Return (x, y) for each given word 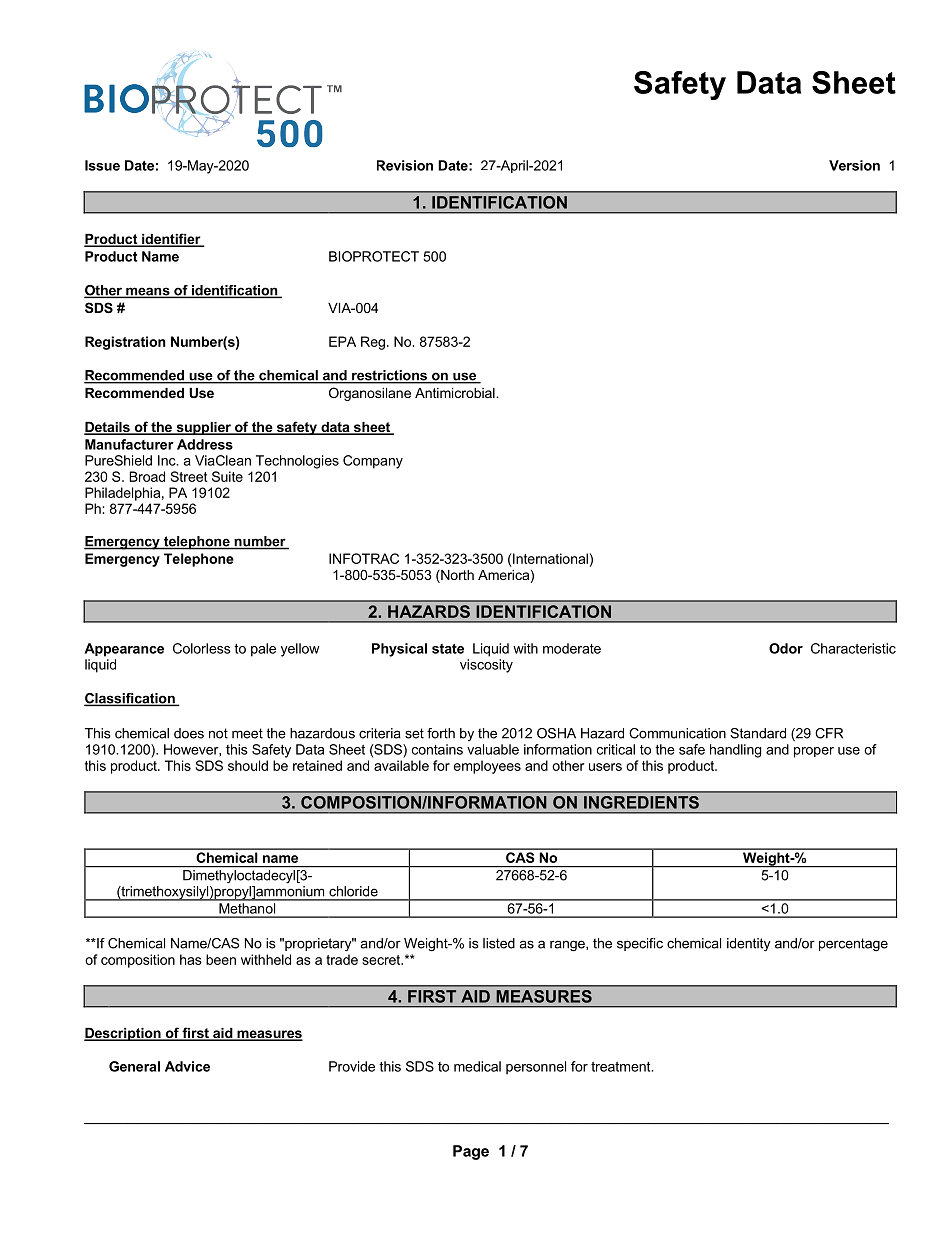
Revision (405, 165)
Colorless (202, 648)
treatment (622, 1067)
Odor (786, 648)
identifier (171, 240)
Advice (187, 1066)
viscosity (486, 666)
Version (854, 165)
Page (471, 1152)
